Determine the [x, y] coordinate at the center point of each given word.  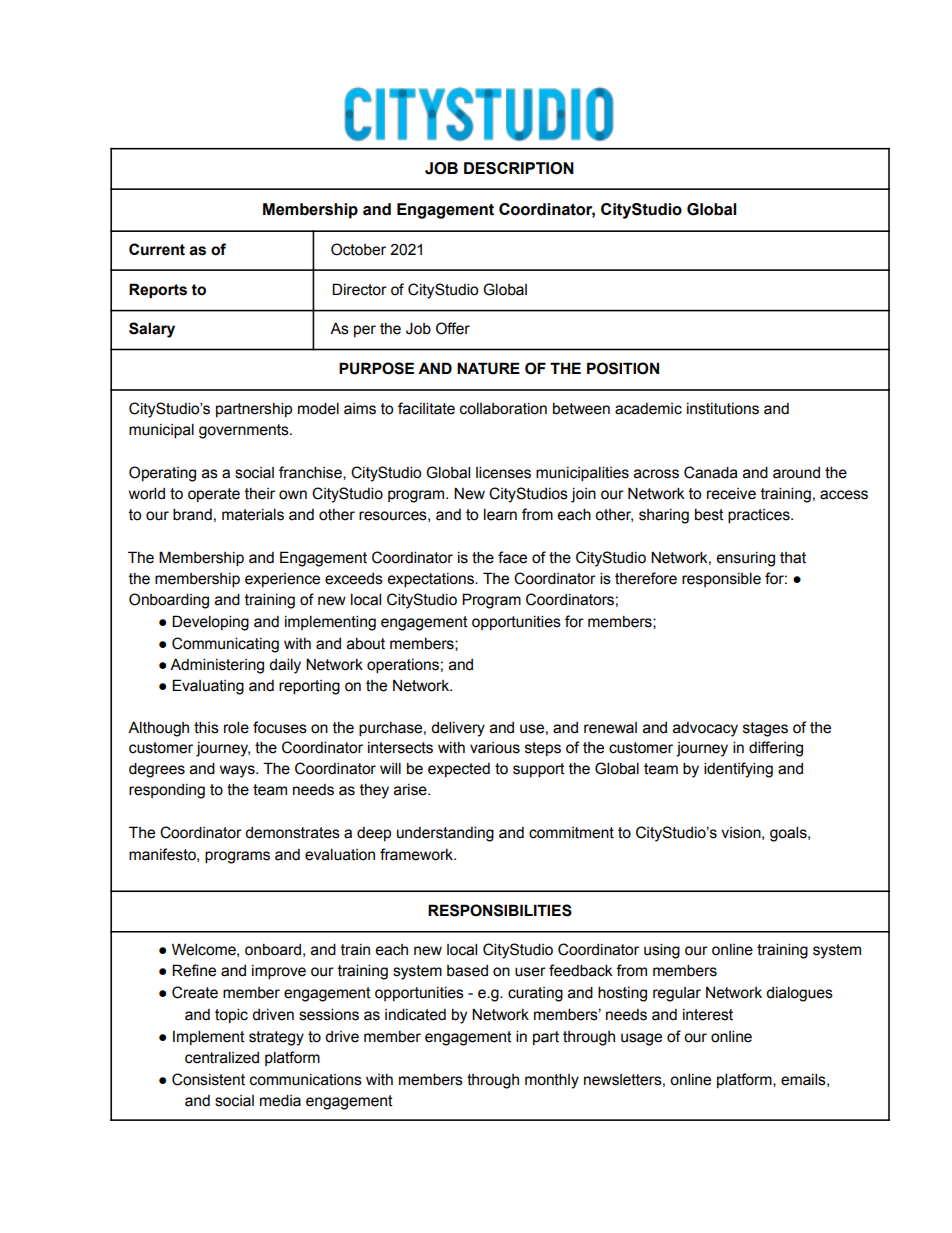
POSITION [623, 368]
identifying [738, 770]
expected [459, 770]
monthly [552, 1081]
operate [214, 495]
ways [238, 771]
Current [157, 249]
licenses [503, 472]
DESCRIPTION [519, 168]
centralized [222, 1057]
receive [731, 494]
